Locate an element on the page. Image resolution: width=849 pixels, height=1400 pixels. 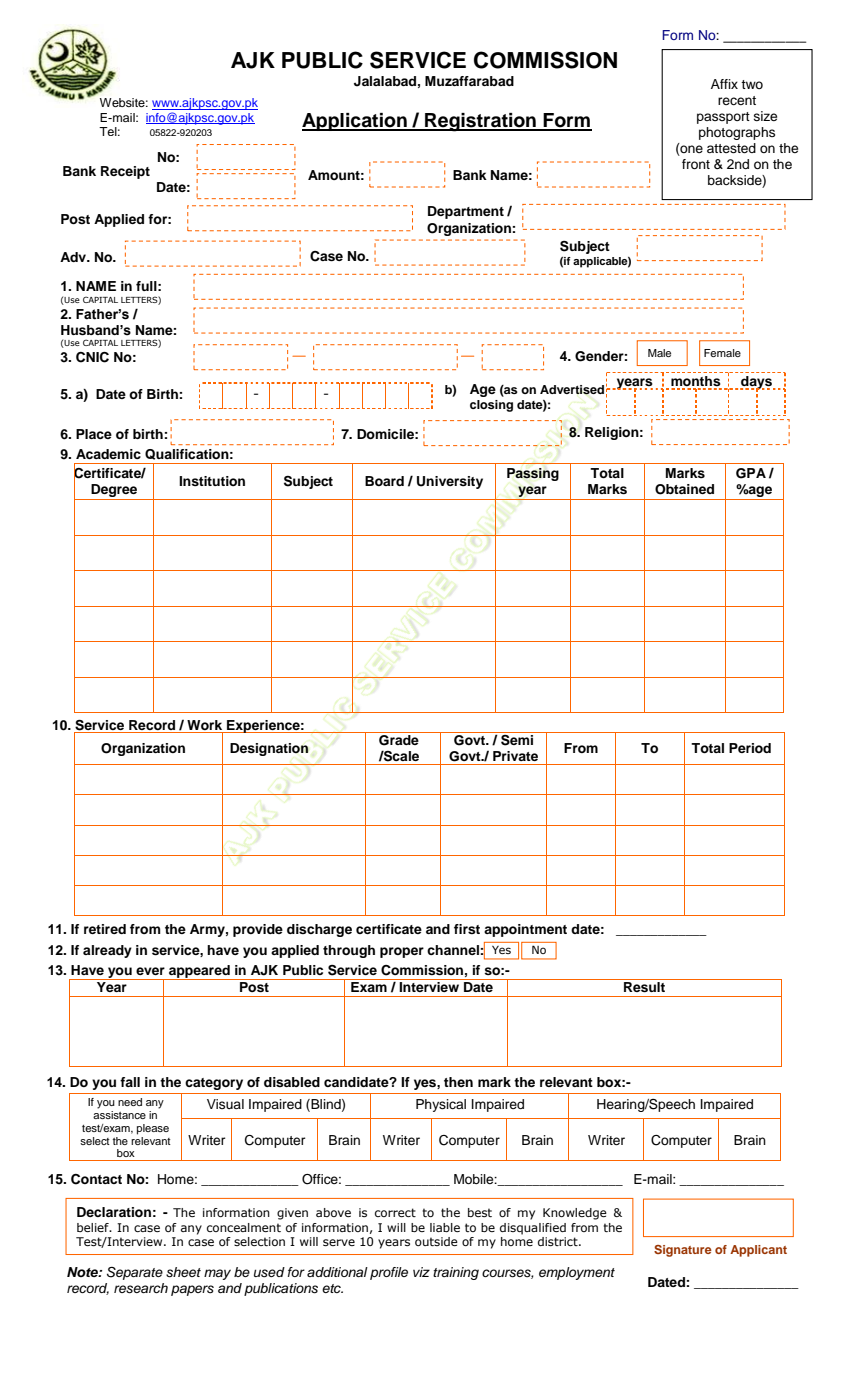
Grade is located at coordinates (399, 740).
